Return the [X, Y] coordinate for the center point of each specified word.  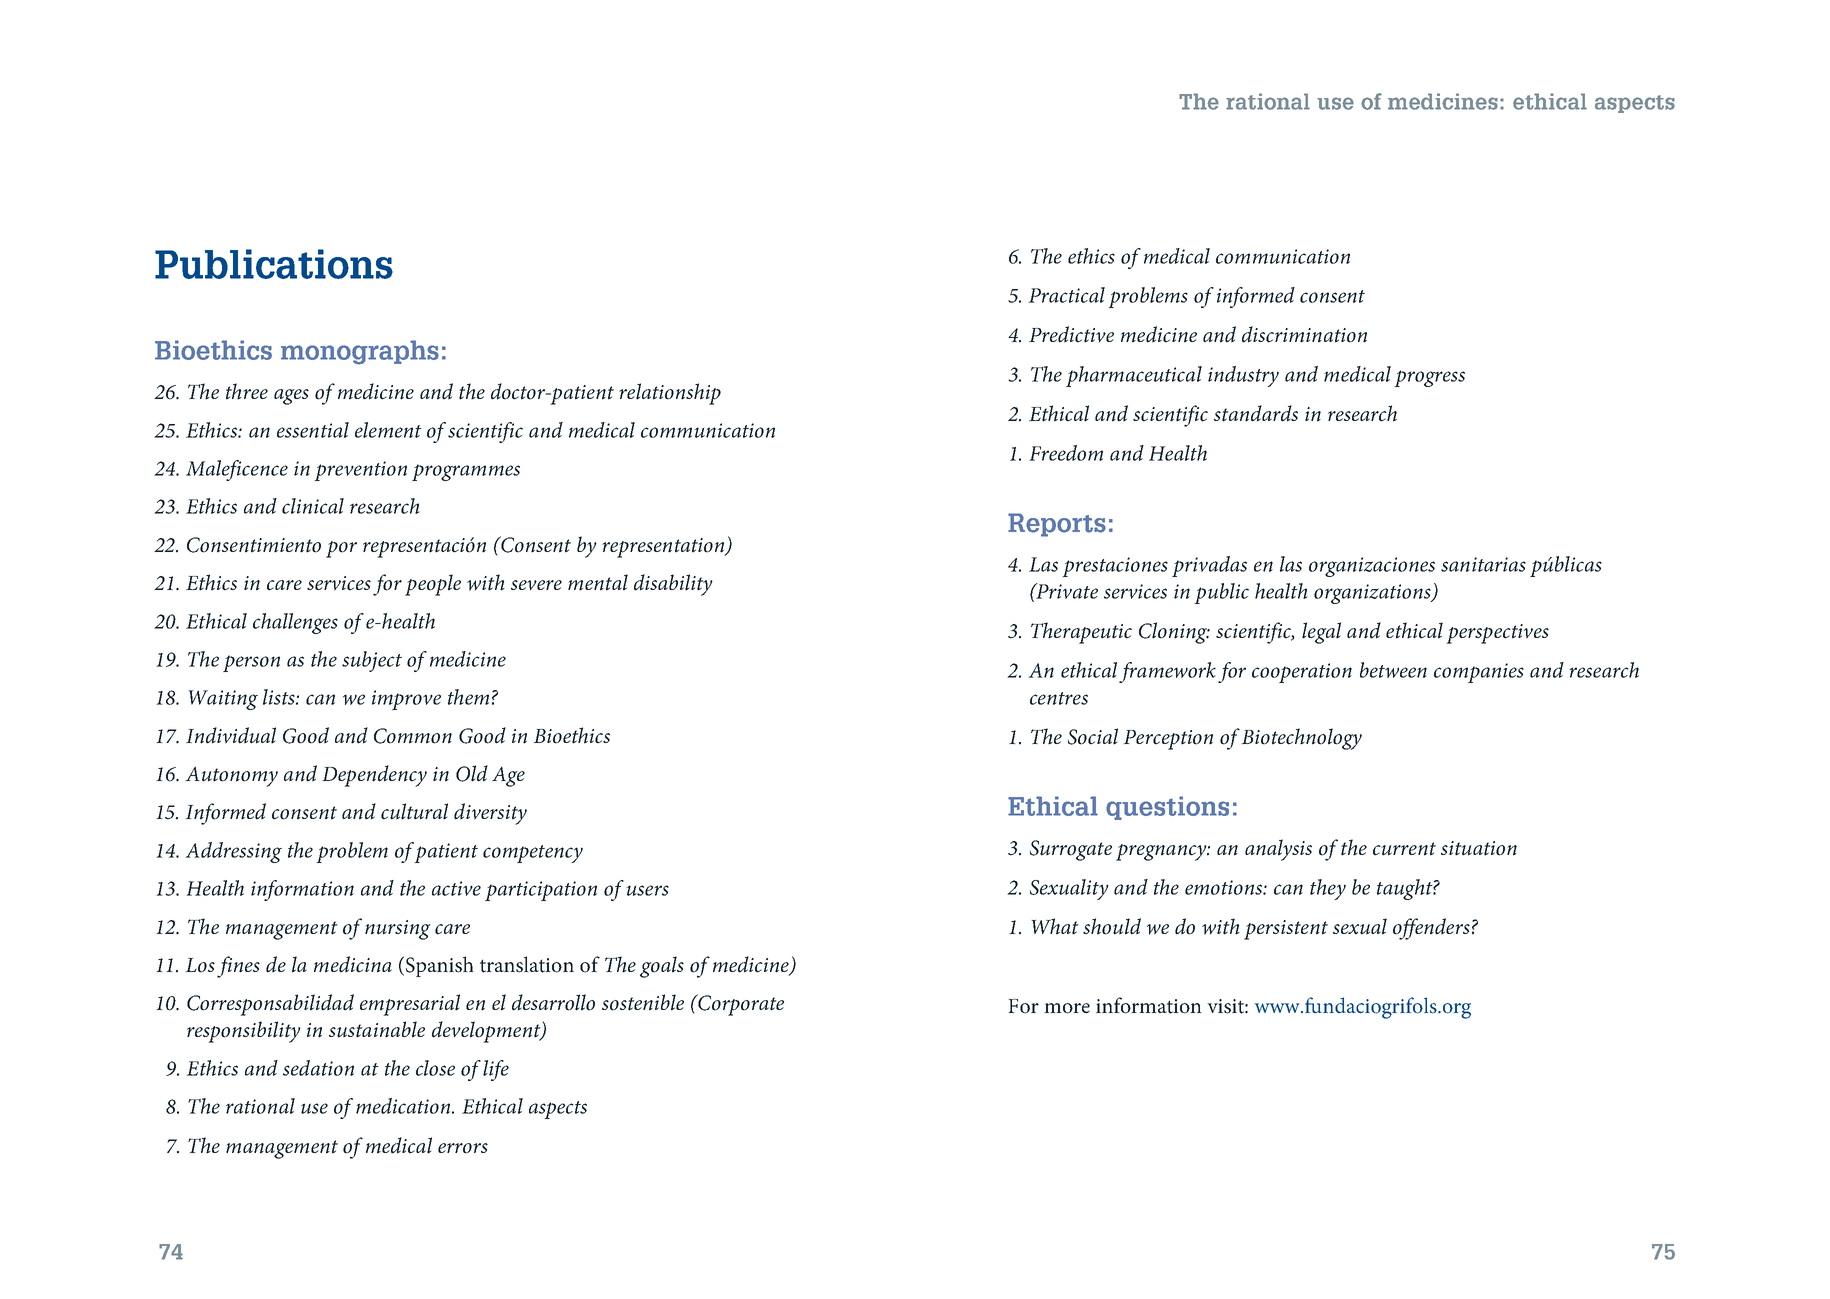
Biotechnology [1301, 739]
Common [413, 736]
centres [1059, 698]
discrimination [1304, 334]
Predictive [1071, 334]
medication [404, 1106]
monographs [360, 352]
